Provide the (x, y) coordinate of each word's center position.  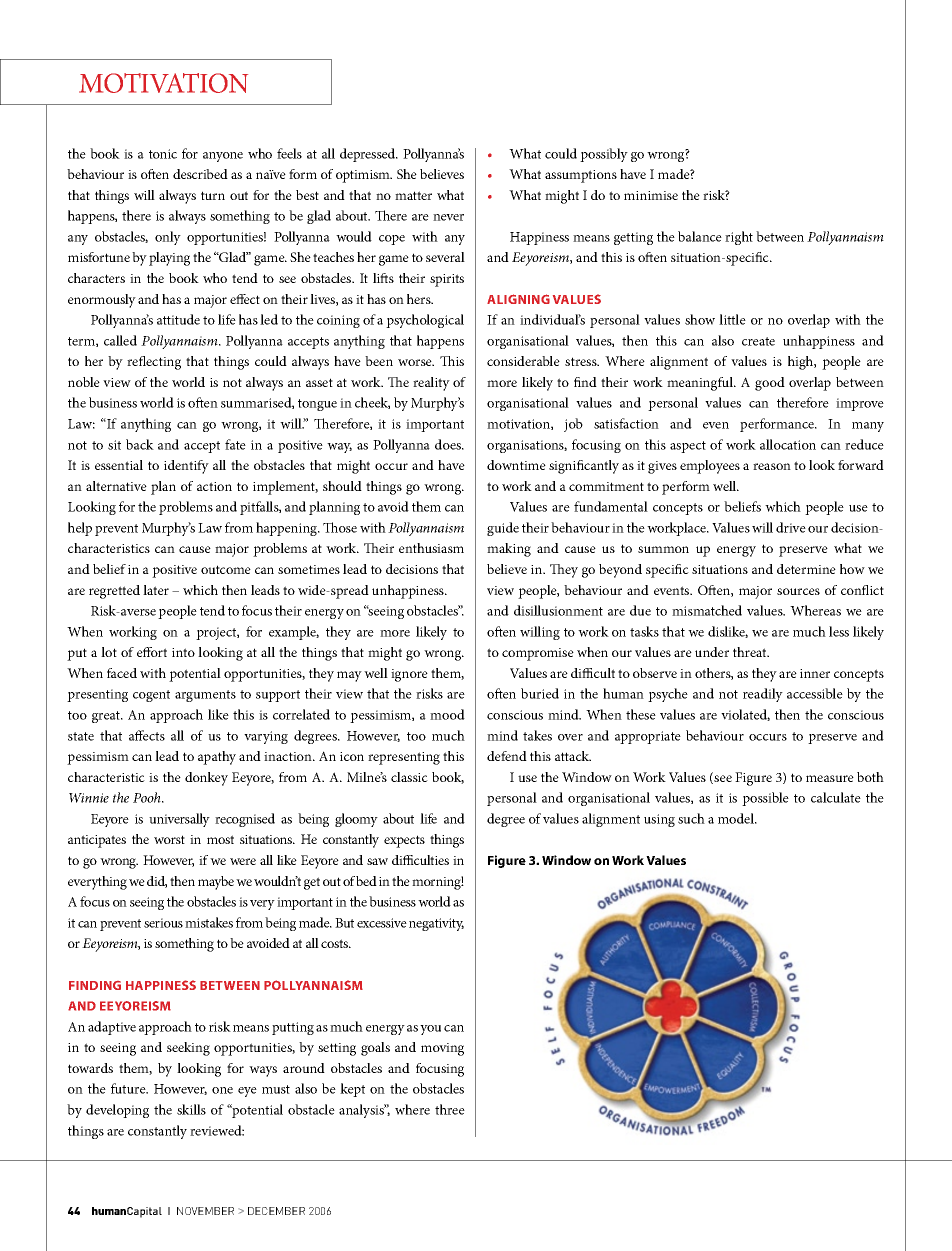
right (739, 238)
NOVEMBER (205, 1211)
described (200, 174)
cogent (151, 696)
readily (763, 695)
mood (447, 714)
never (448, 217)
